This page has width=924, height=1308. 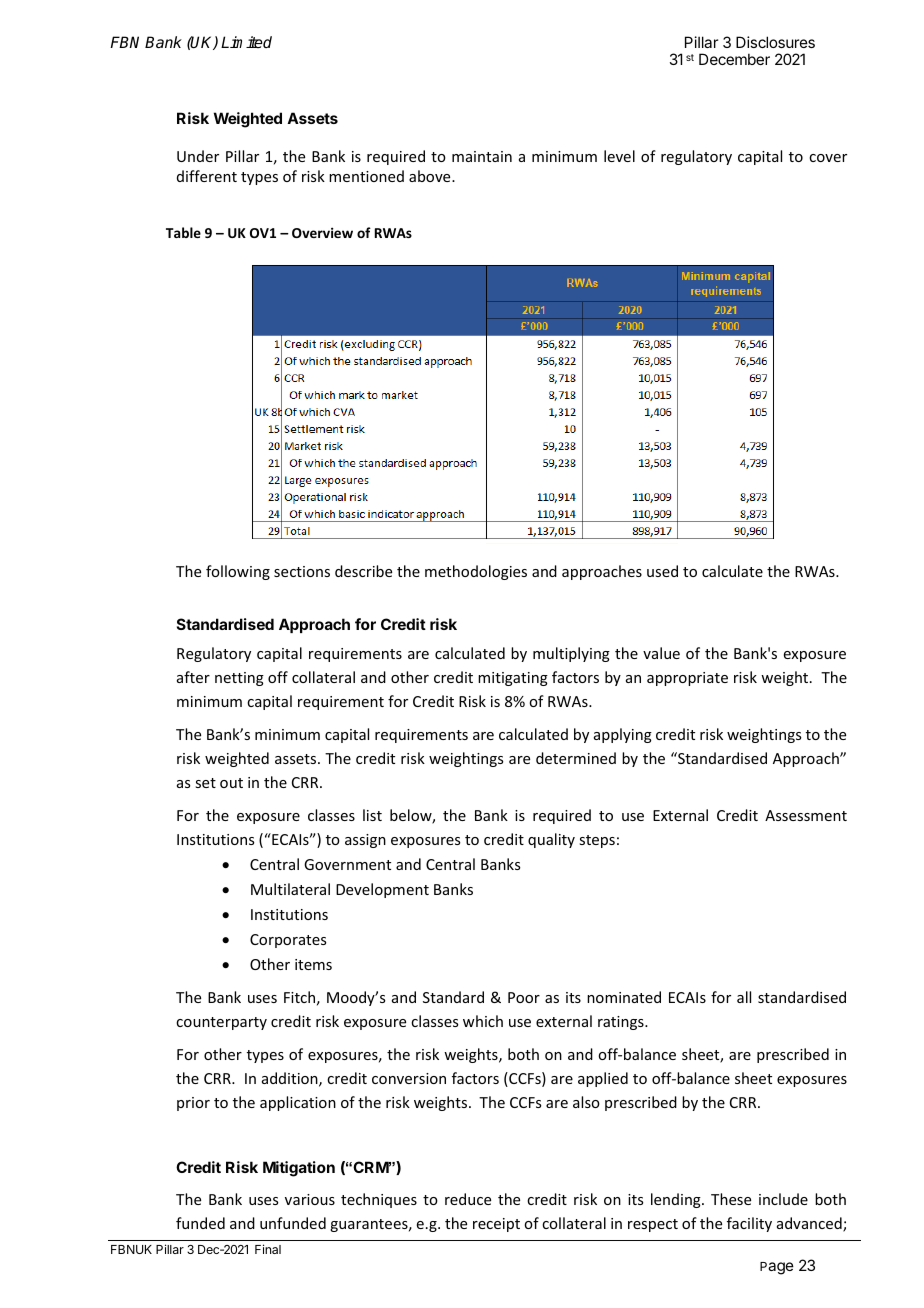 I want to click on Limited, so click(x=246, y=42).
